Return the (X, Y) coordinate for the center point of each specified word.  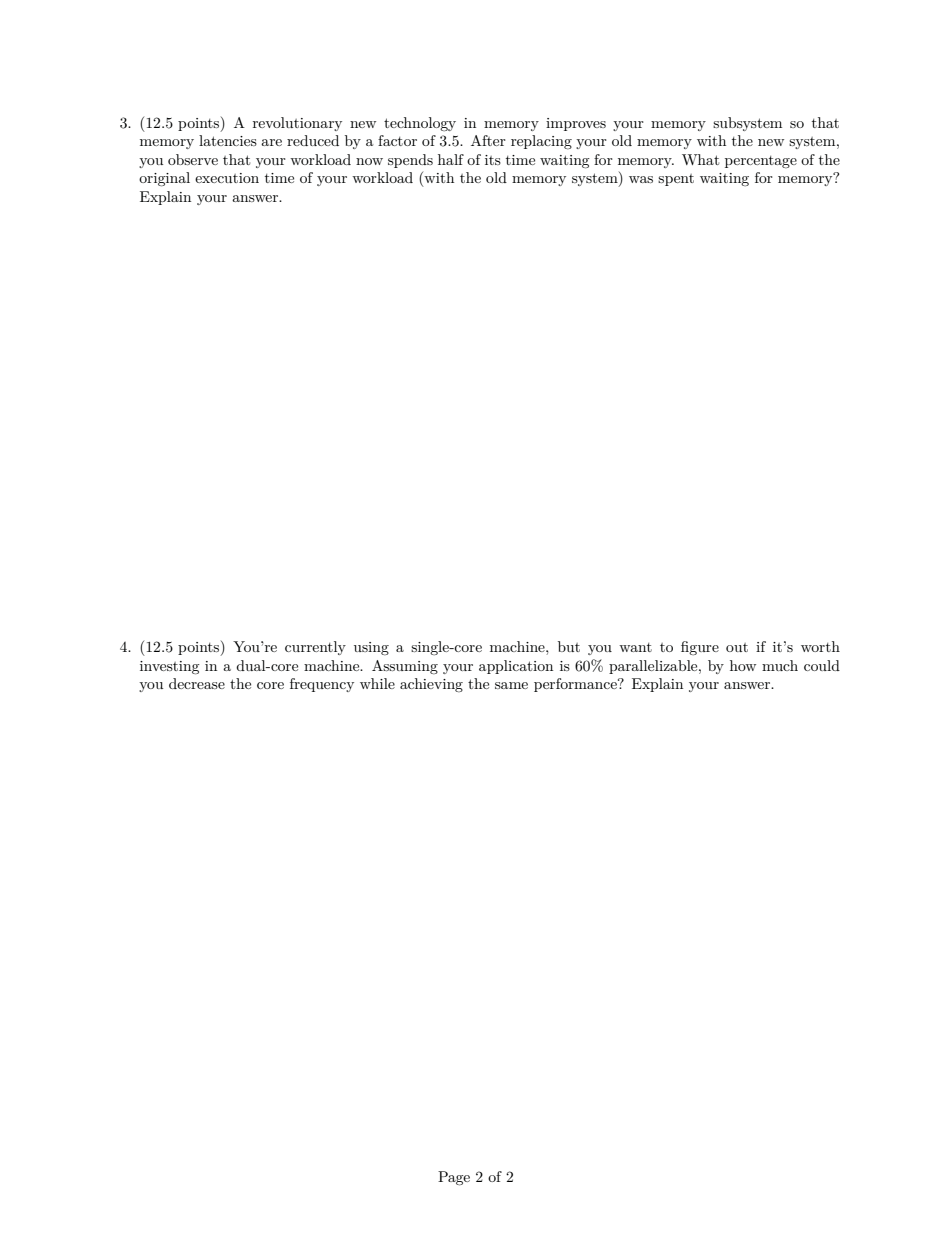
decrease (197, 683)
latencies (228, 140)
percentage (761, 162)
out (737, 647)
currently (315, 648)
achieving (431, 685)
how (743, 665)
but (569, 646)
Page (454, 1178)
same (511, 685)
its (493, 160)
